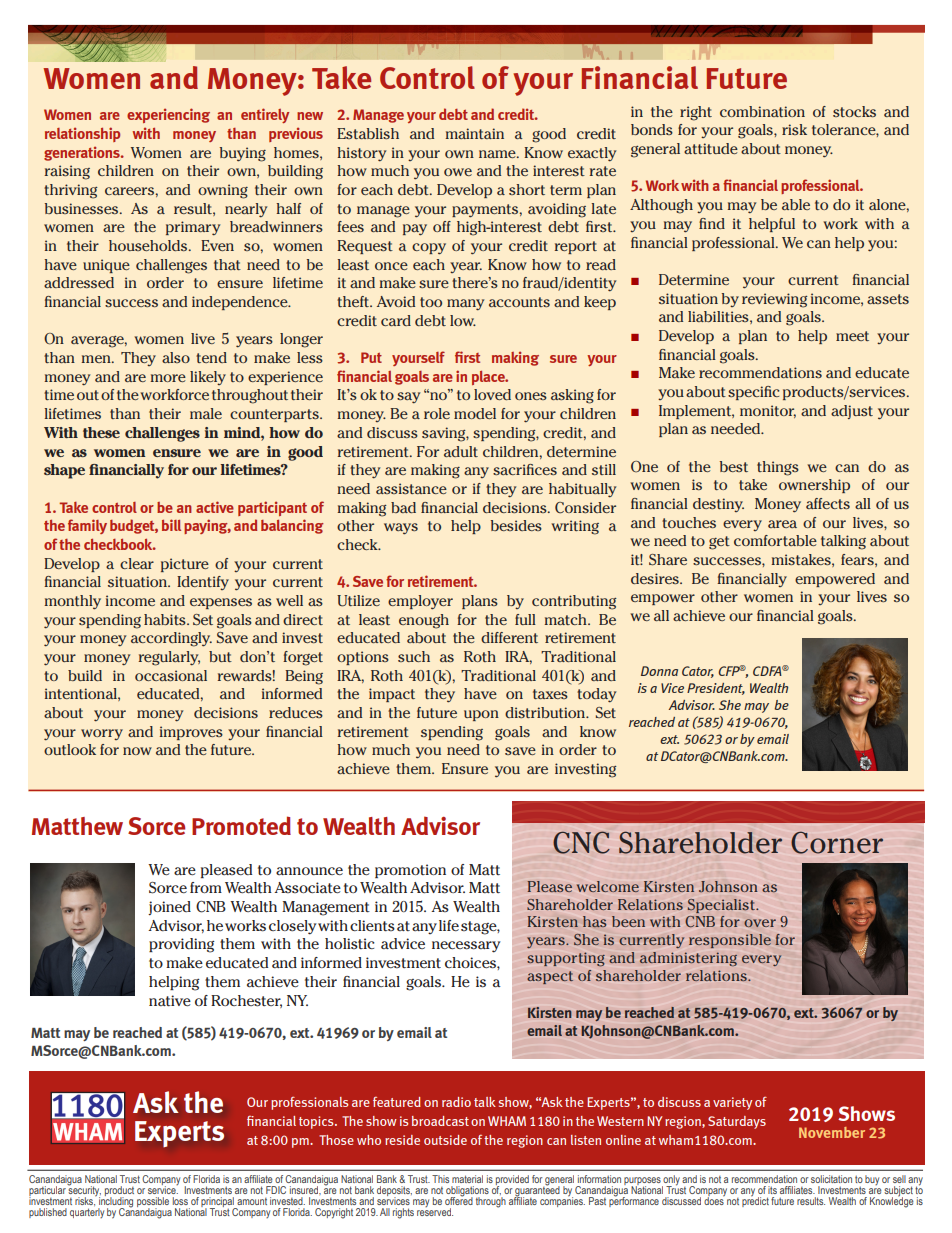 The image size is (952, 1233). What do you see at coordinates (176, 357) in the page?
I see `also` at bounding box center [176, 357].
